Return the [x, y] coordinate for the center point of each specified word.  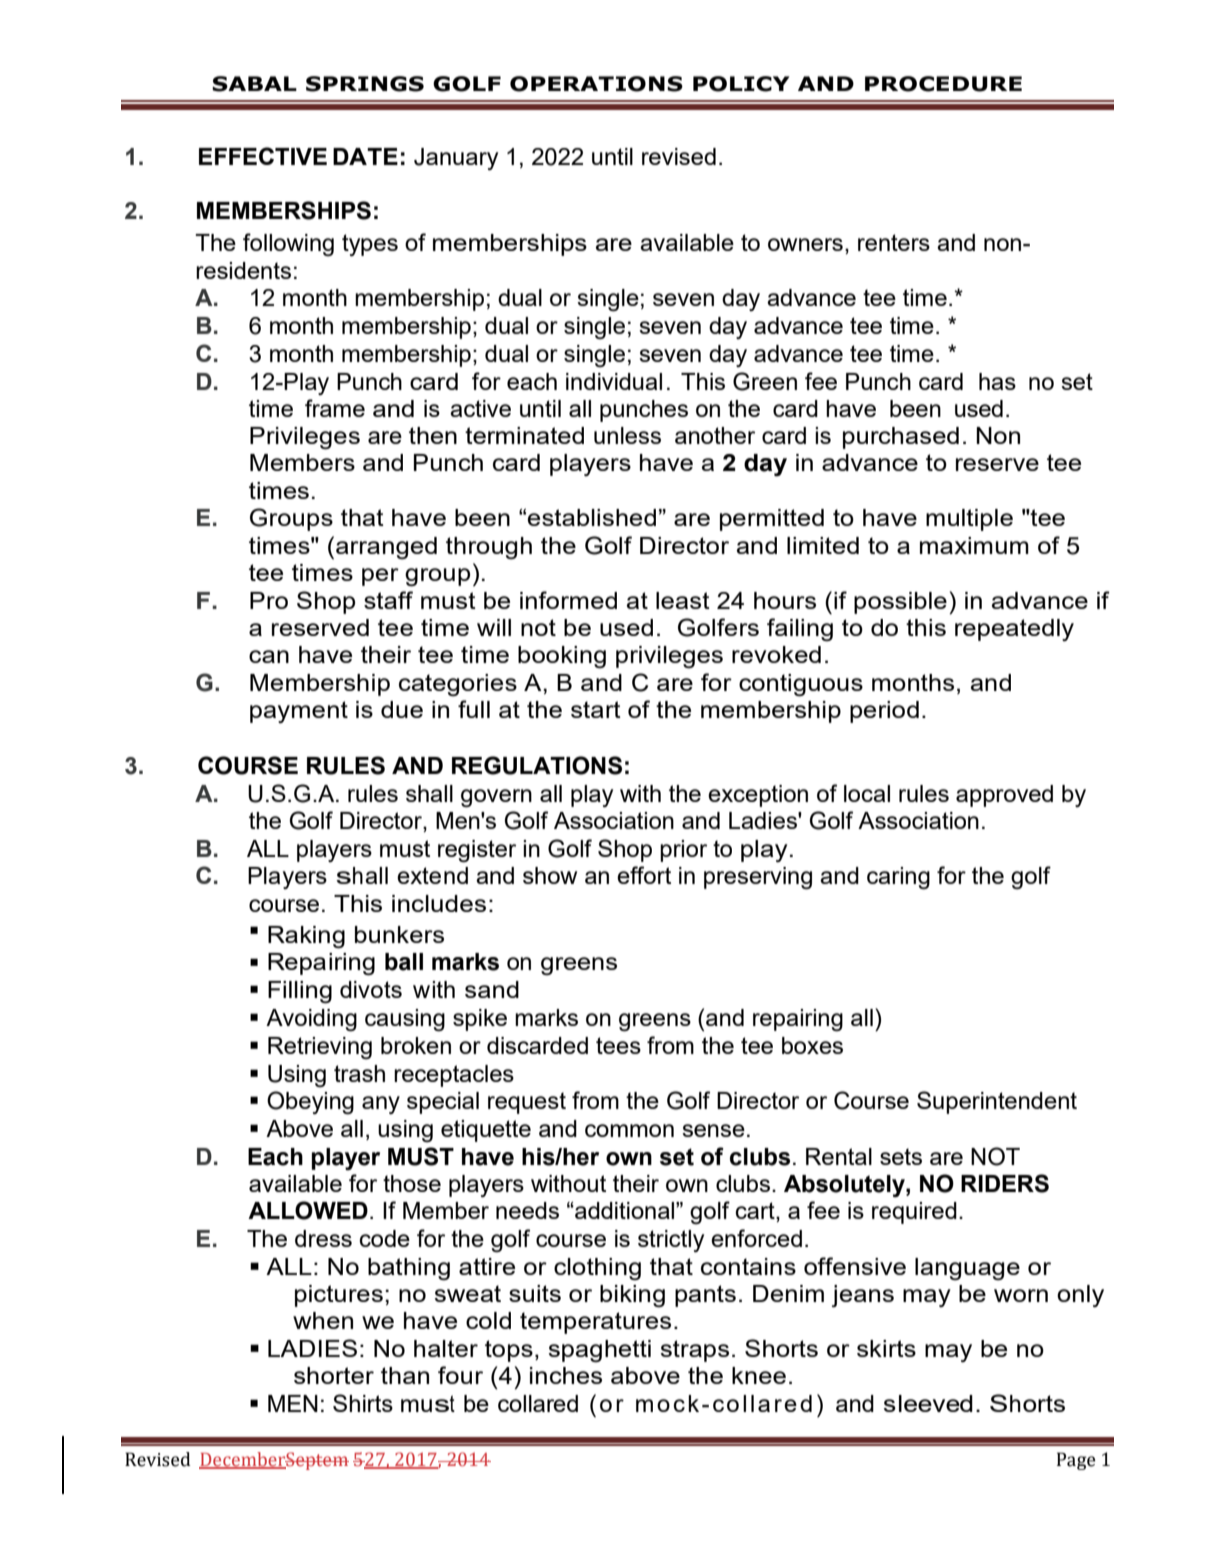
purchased [901, 438]
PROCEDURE [943, 84]
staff [388, 600]
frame [335, 408]
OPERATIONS [596, 84]
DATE [365, 156]
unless [627, 435]
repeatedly [1014, 630]
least [683, 600]
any [381, 1105]
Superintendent [997, 1102]
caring [898, 878]
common [629, 1130]
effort [644, 875]
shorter [334, 1375]
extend [432, 875]
